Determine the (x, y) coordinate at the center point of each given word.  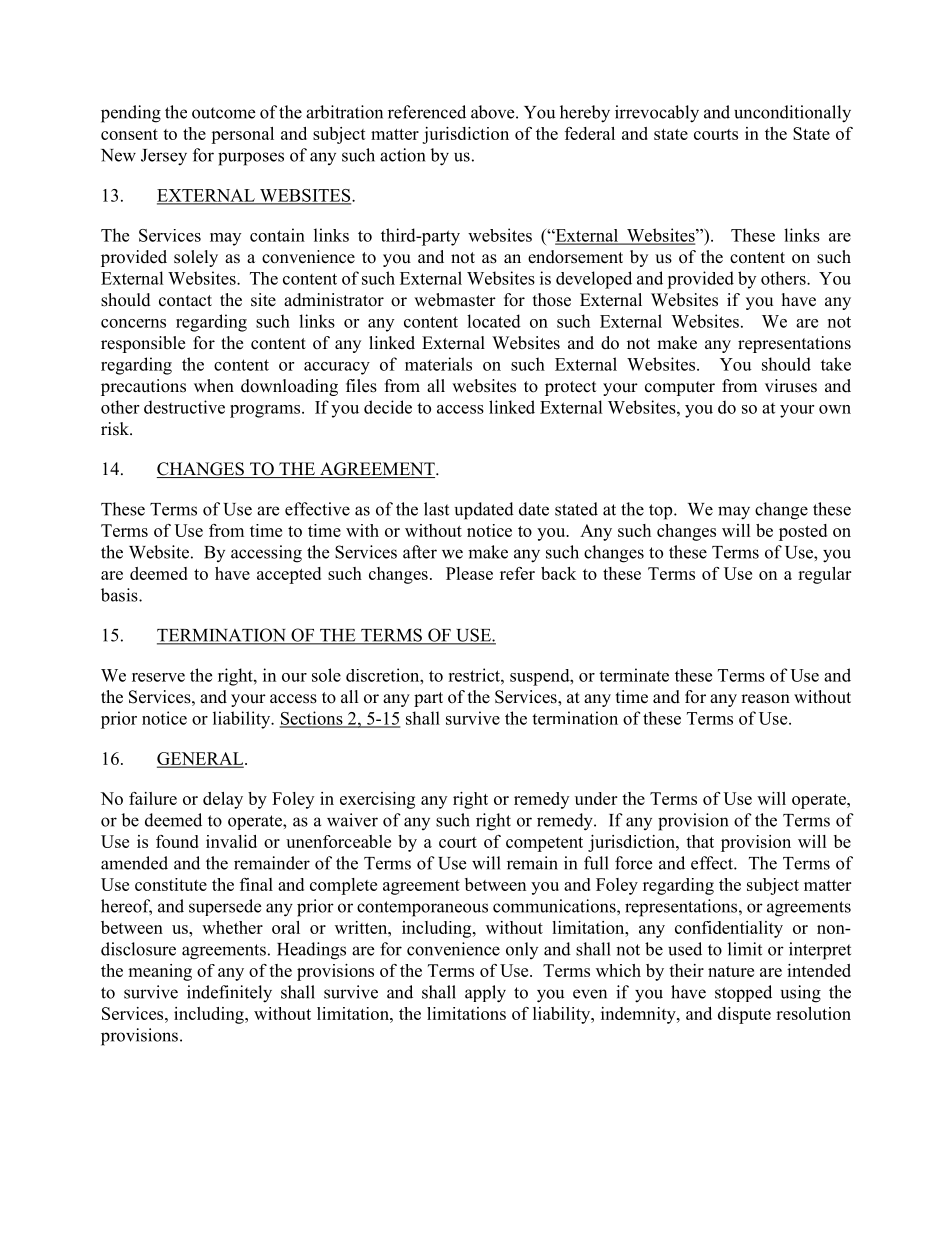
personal (242, 135)
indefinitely (229, 994)
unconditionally (792, 114)
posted (803, 532)
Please (469, 573)
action (402, 155)
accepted (289, 575)
